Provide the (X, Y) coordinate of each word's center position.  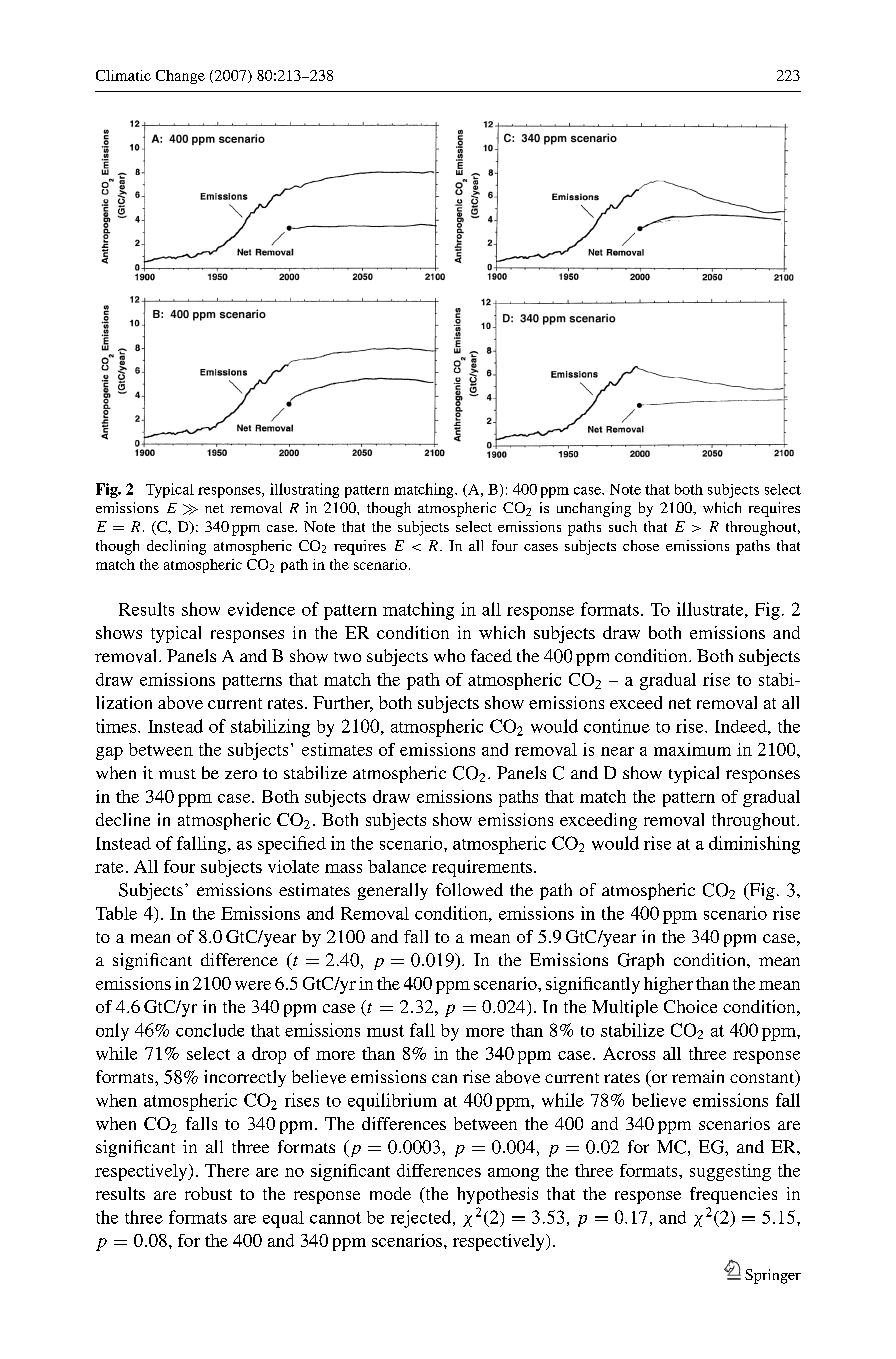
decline (123, 819)
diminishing (754, 845)
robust (208, 1193)
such (623, 526)
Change (180, 77)
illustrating (304, 490)
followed (469, 889)
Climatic (123, 75)
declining (176, 547)
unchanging (594, 509)
